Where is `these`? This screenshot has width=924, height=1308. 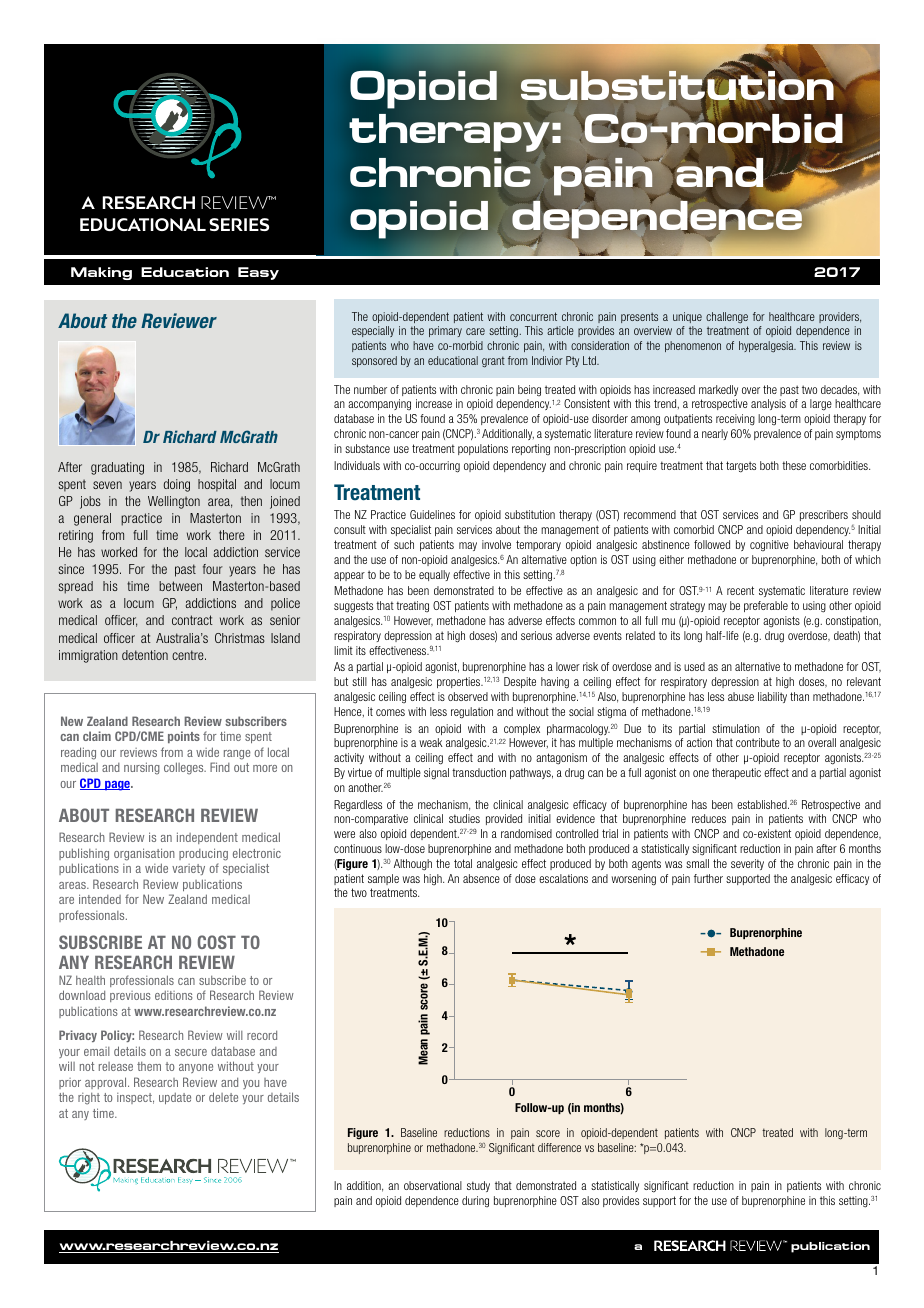 these is located at coordinates (794, 465).
